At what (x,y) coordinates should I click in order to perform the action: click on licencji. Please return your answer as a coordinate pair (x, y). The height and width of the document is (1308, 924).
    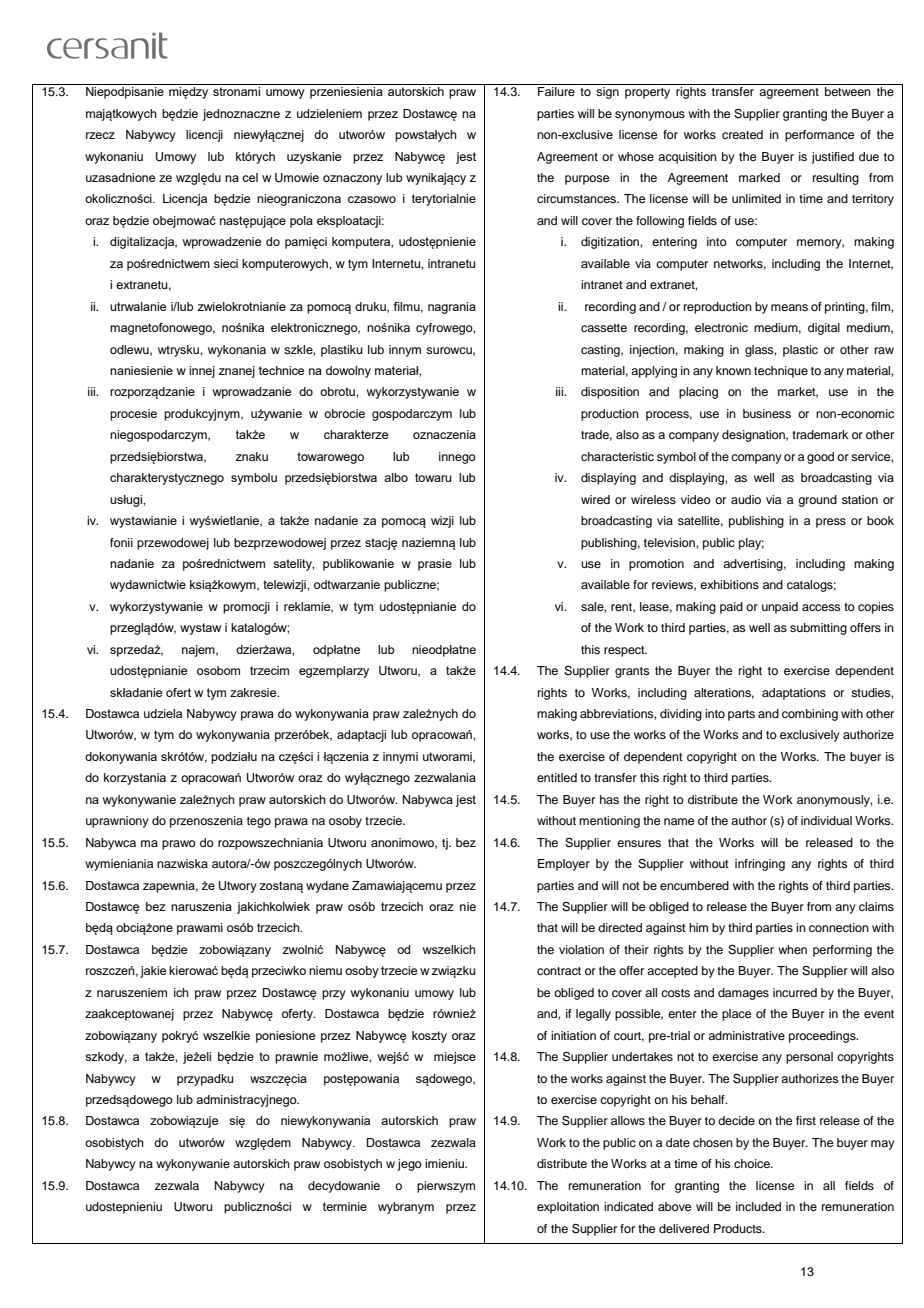
    Looking at the image, I should click on (204, 136).
